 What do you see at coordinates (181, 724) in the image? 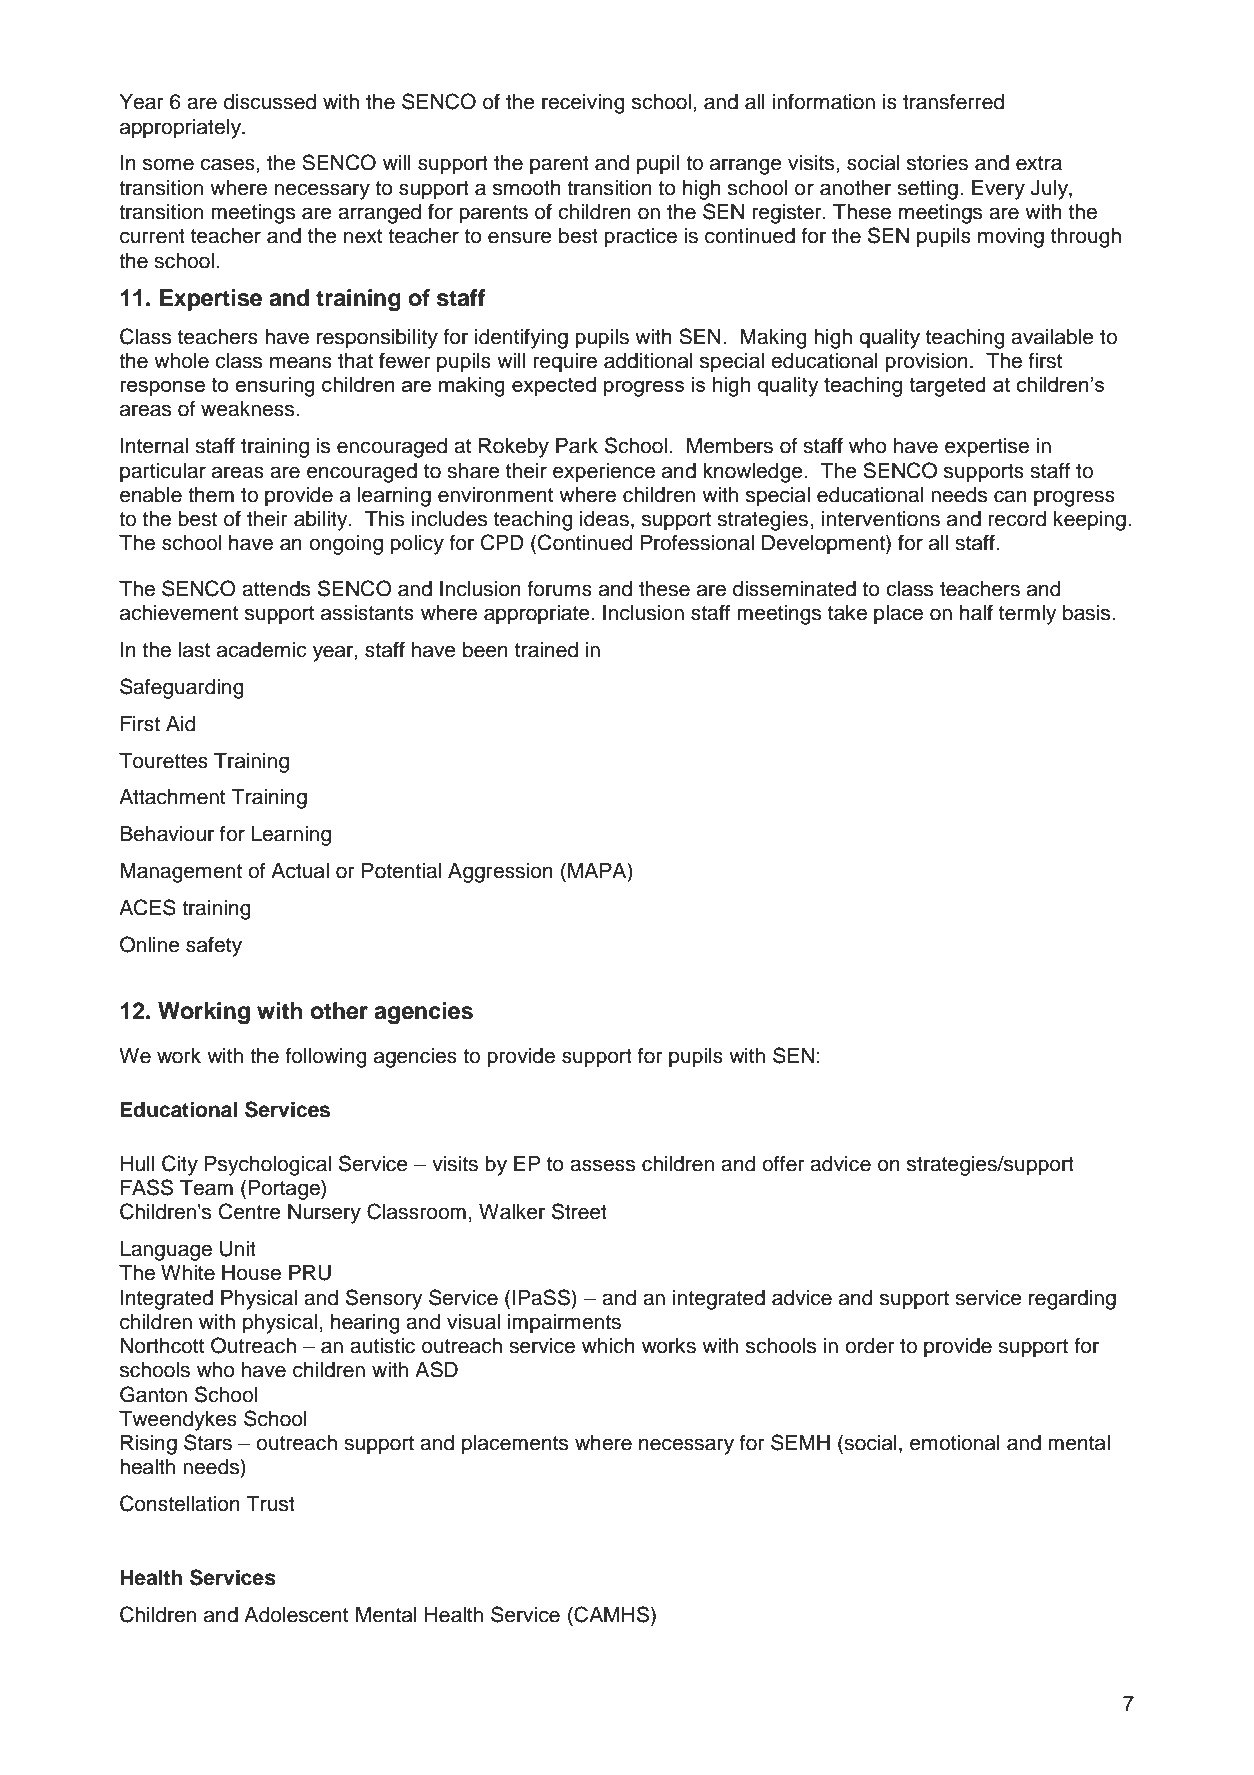
I see `Aid` at bounding box center [181, 724].
